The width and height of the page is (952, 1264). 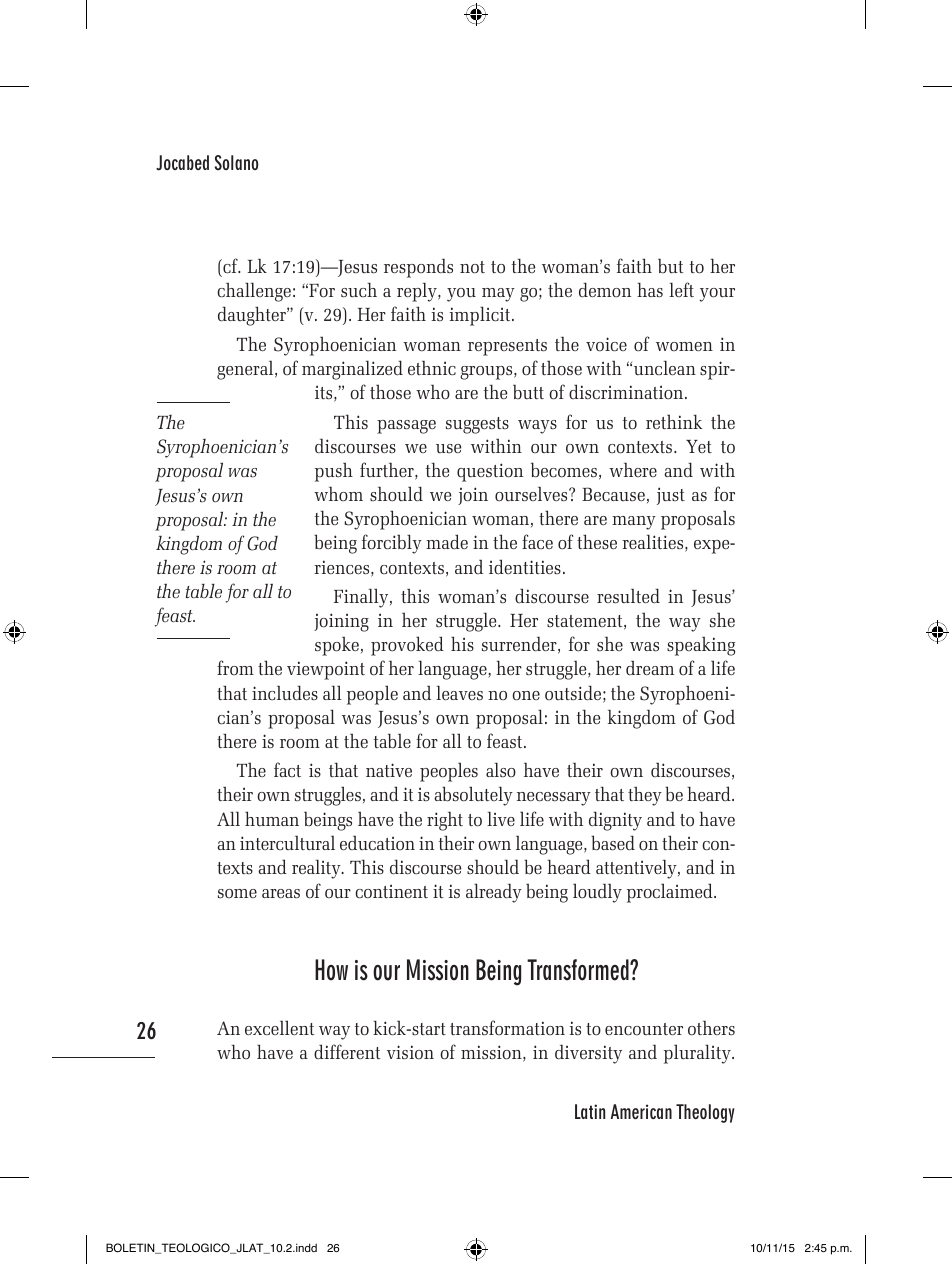 What do you see at coordinates (337, 646) in the page?
I see `spoke` at bounding box center [337, 646].
